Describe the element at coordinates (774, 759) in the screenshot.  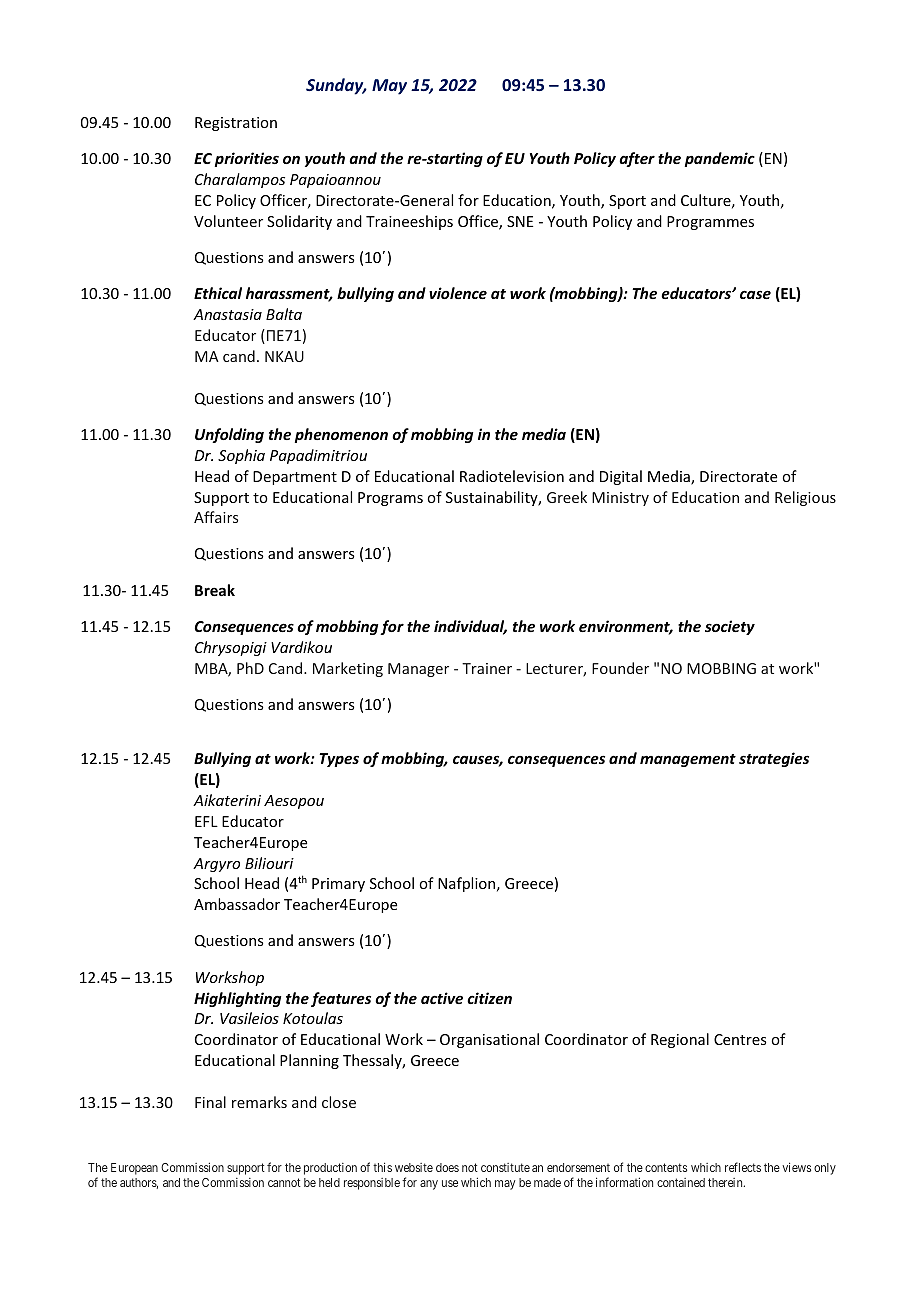
I see `strategies` at that location.
